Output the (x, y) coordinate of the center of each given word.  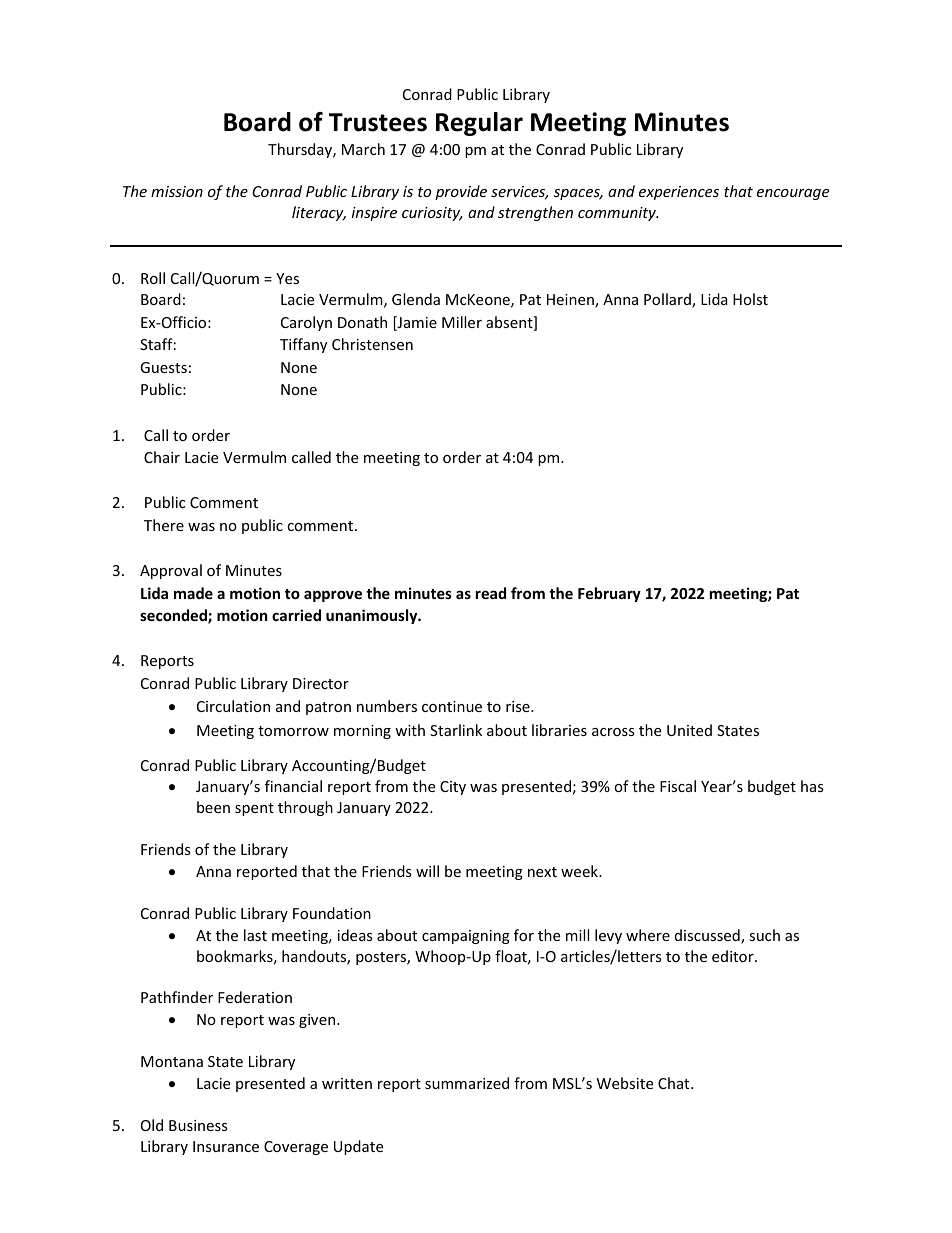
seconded (174, 616)
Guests (163, 367)
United (689, 730)
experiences (679, 193)
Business (198, 1125)
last (255, 935)
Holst (750, 299)
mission (177, 191)
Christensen (372, 344)
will (427, 871)
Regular (479, 124)
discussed (708, 936)
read (491, 593)
